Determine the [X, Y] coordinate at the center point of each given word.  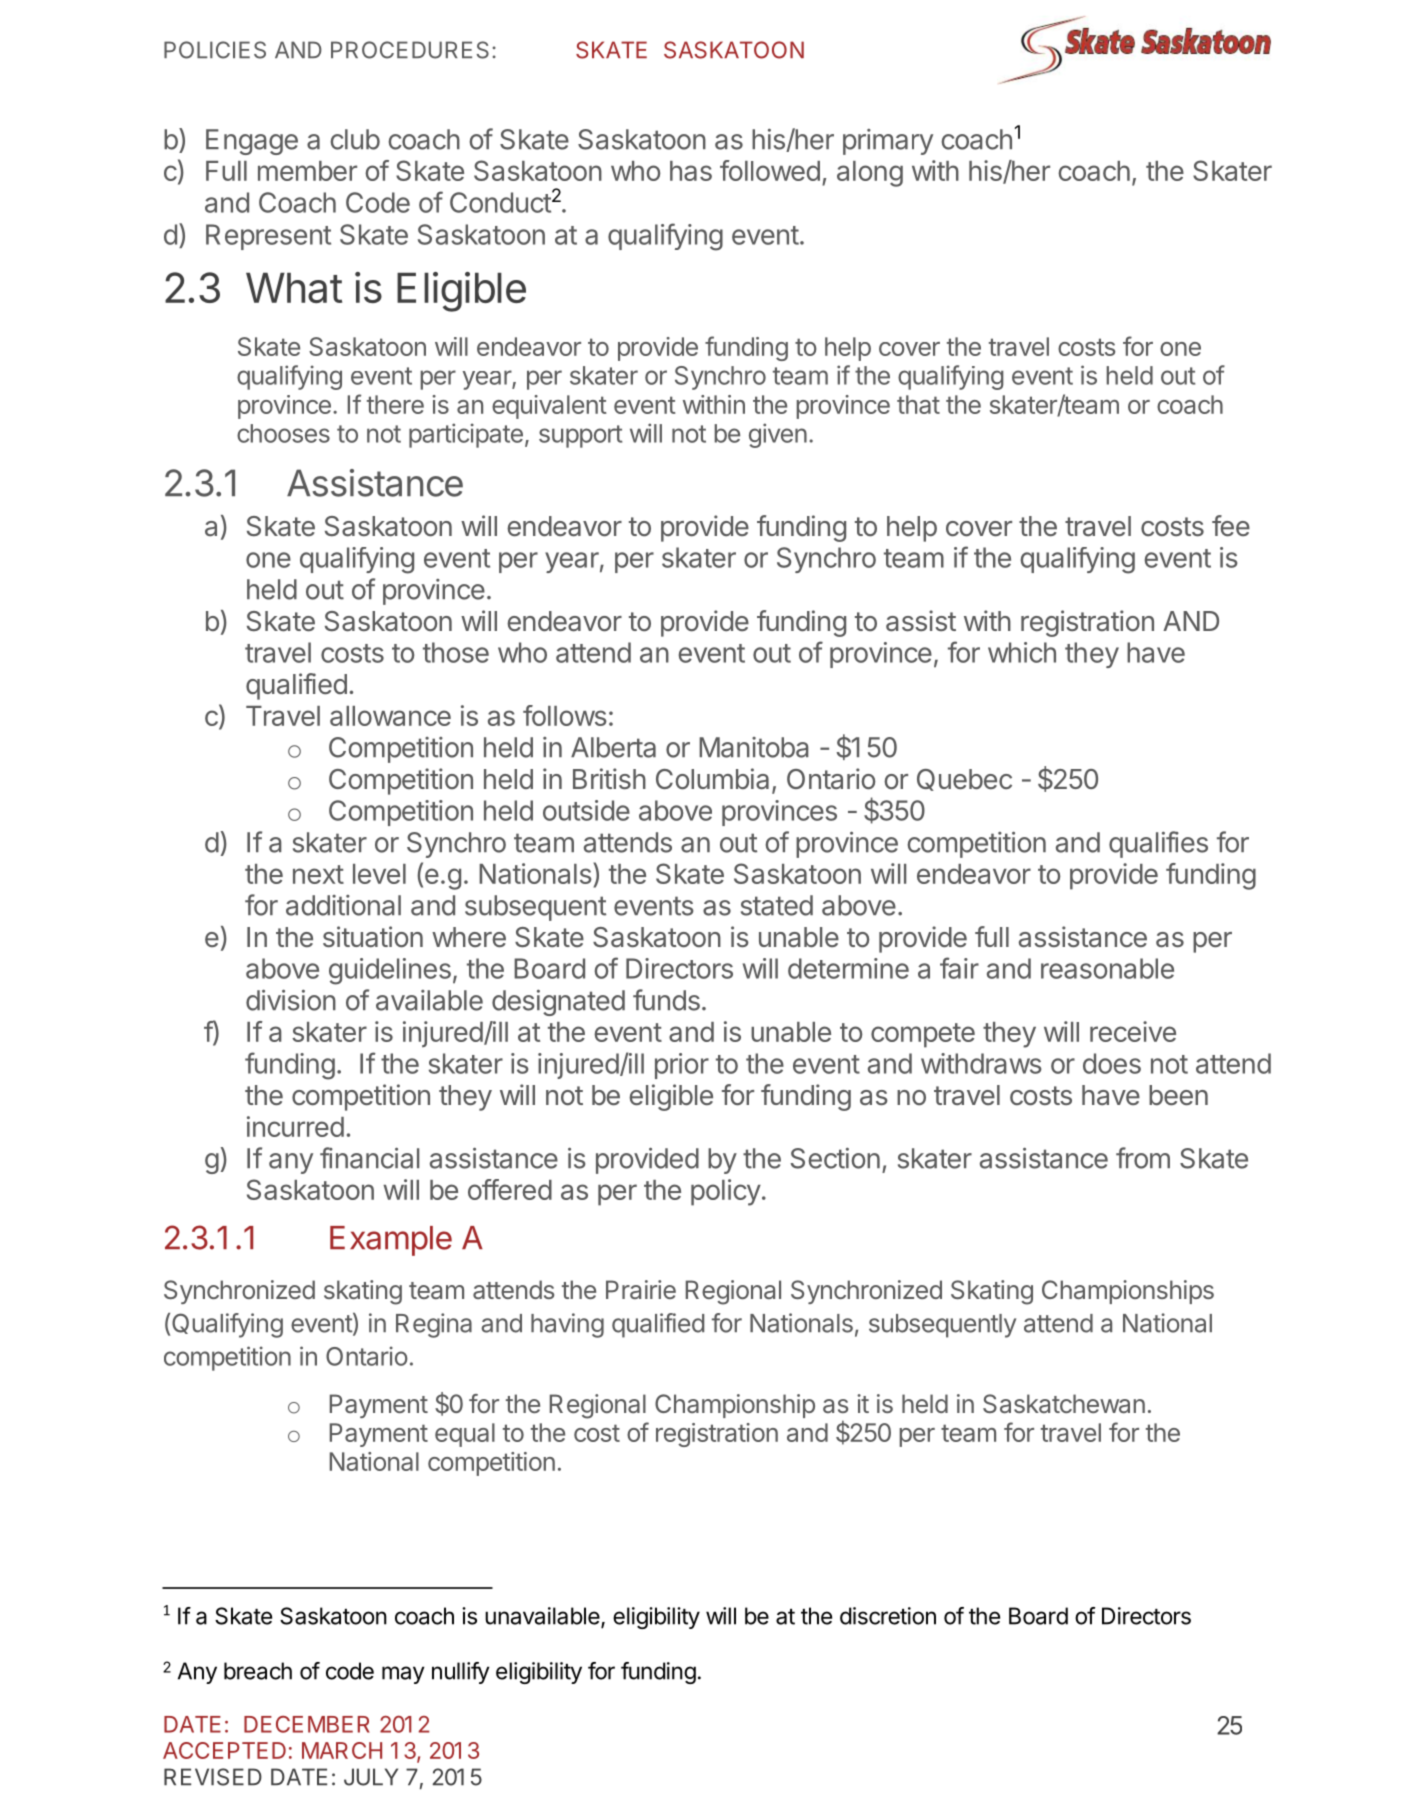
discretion [888, 1616]
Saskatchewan [1064, 1403]
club [355, 139]
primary [888, 142]
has [691, 171]
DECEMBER [307, 1724]
